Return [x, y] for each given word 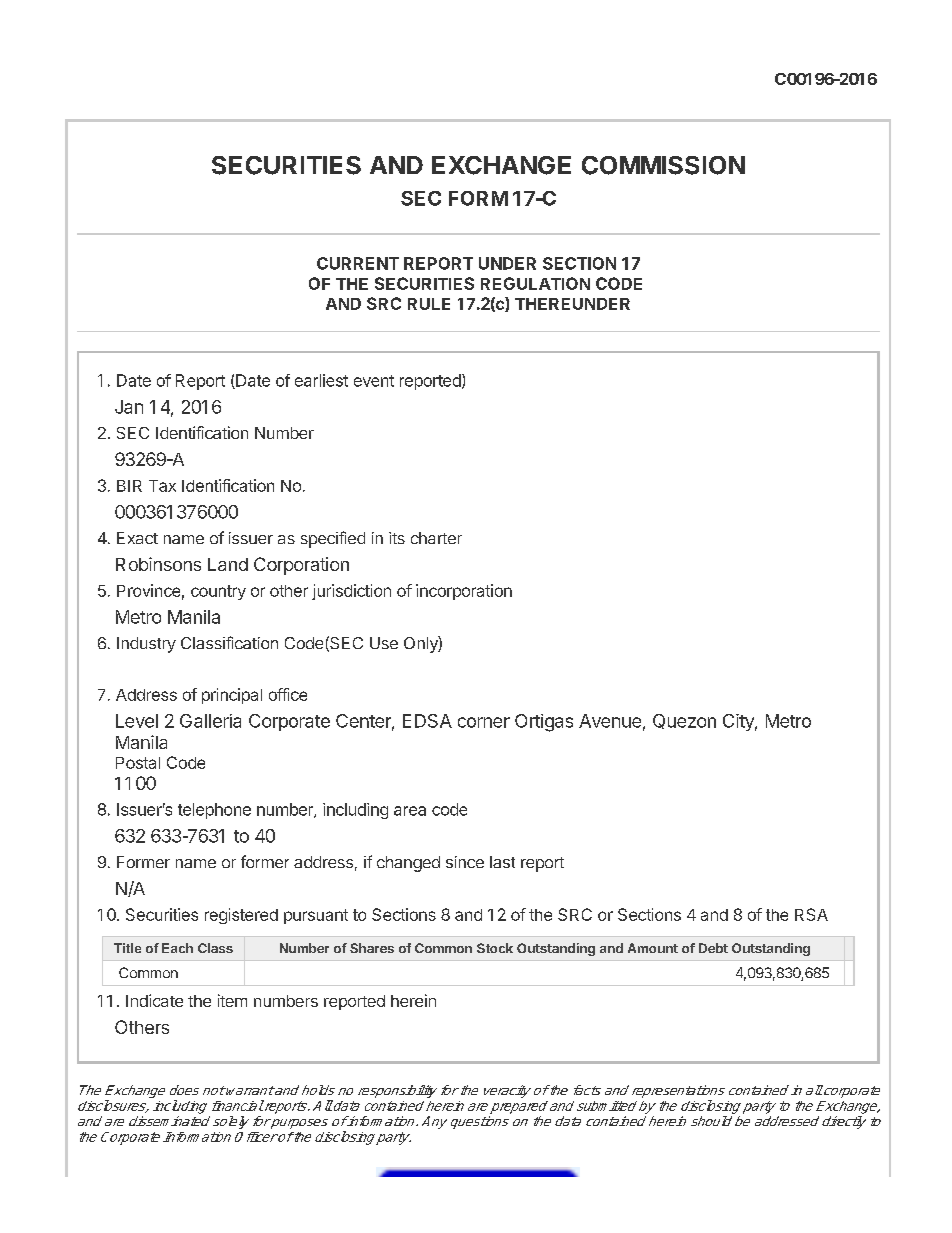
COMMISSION [663, 165]
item [232, 1000]
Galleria [210, 721]
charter [436, 538]
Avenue [610, 721]
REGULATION [535, 283]
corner [484, 722]
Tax [162, 486]
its [397, 538]
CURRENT [358, 263]
